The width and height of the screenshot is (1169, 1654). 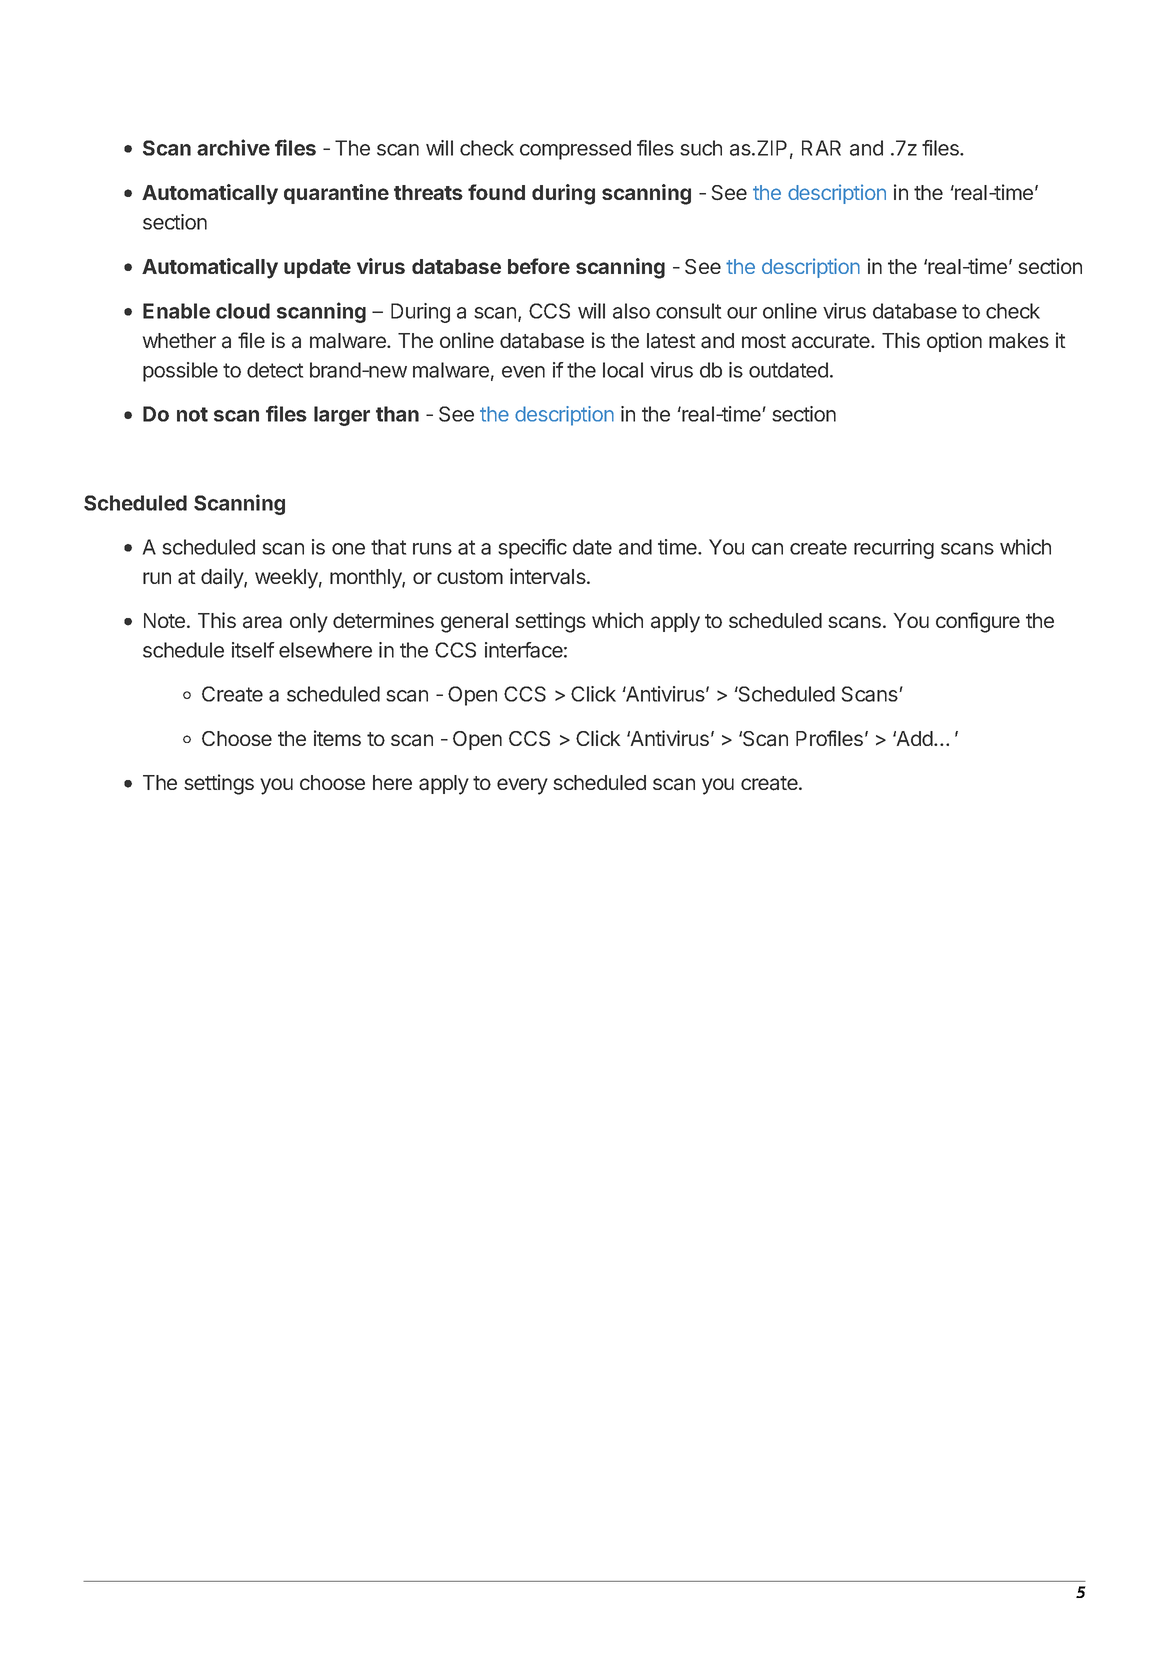 I want to click on every, so click(x=522, y=786).
